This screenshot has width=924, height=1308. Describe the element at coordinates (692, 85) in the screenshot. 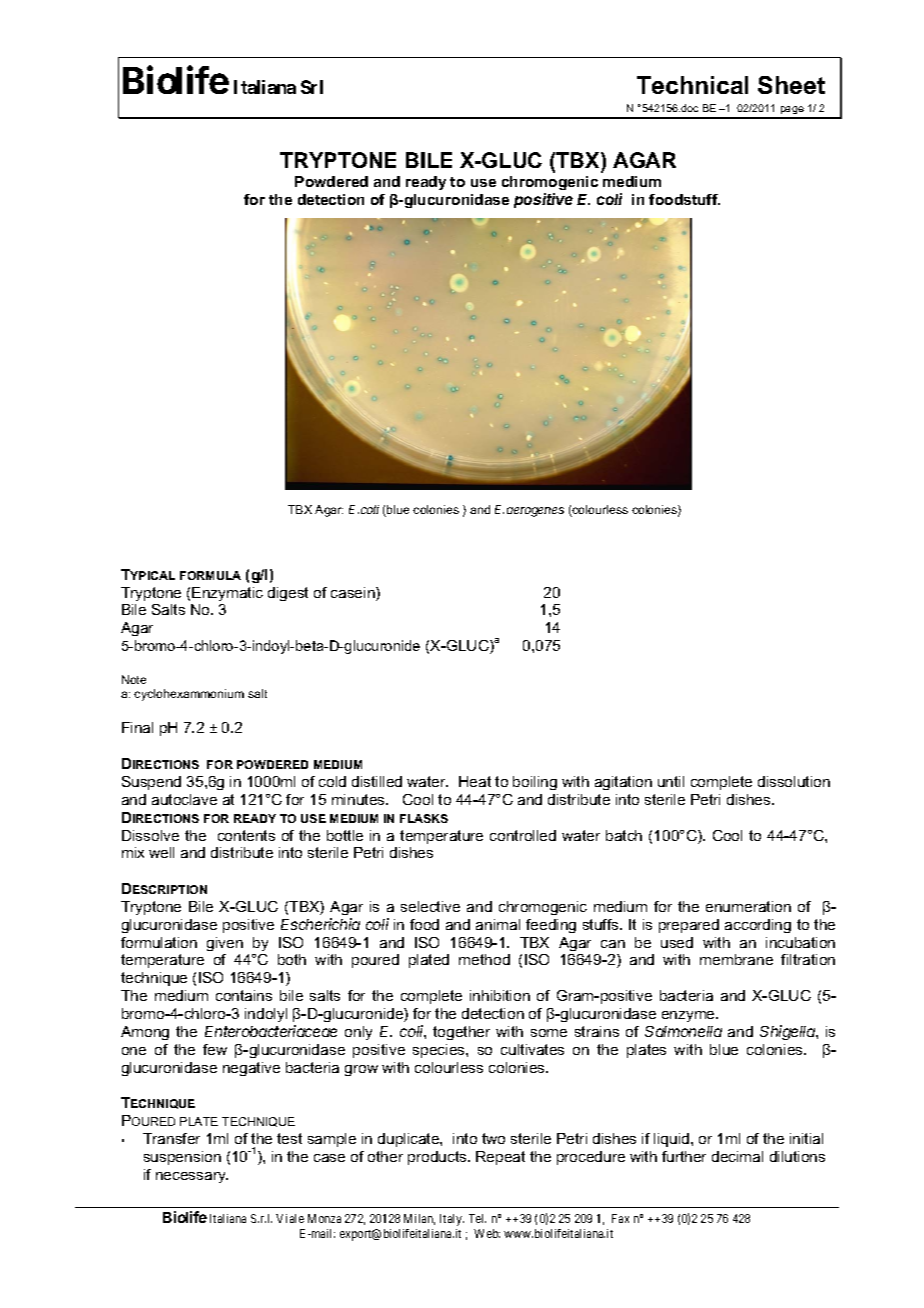

I see `Technical` at that location.
